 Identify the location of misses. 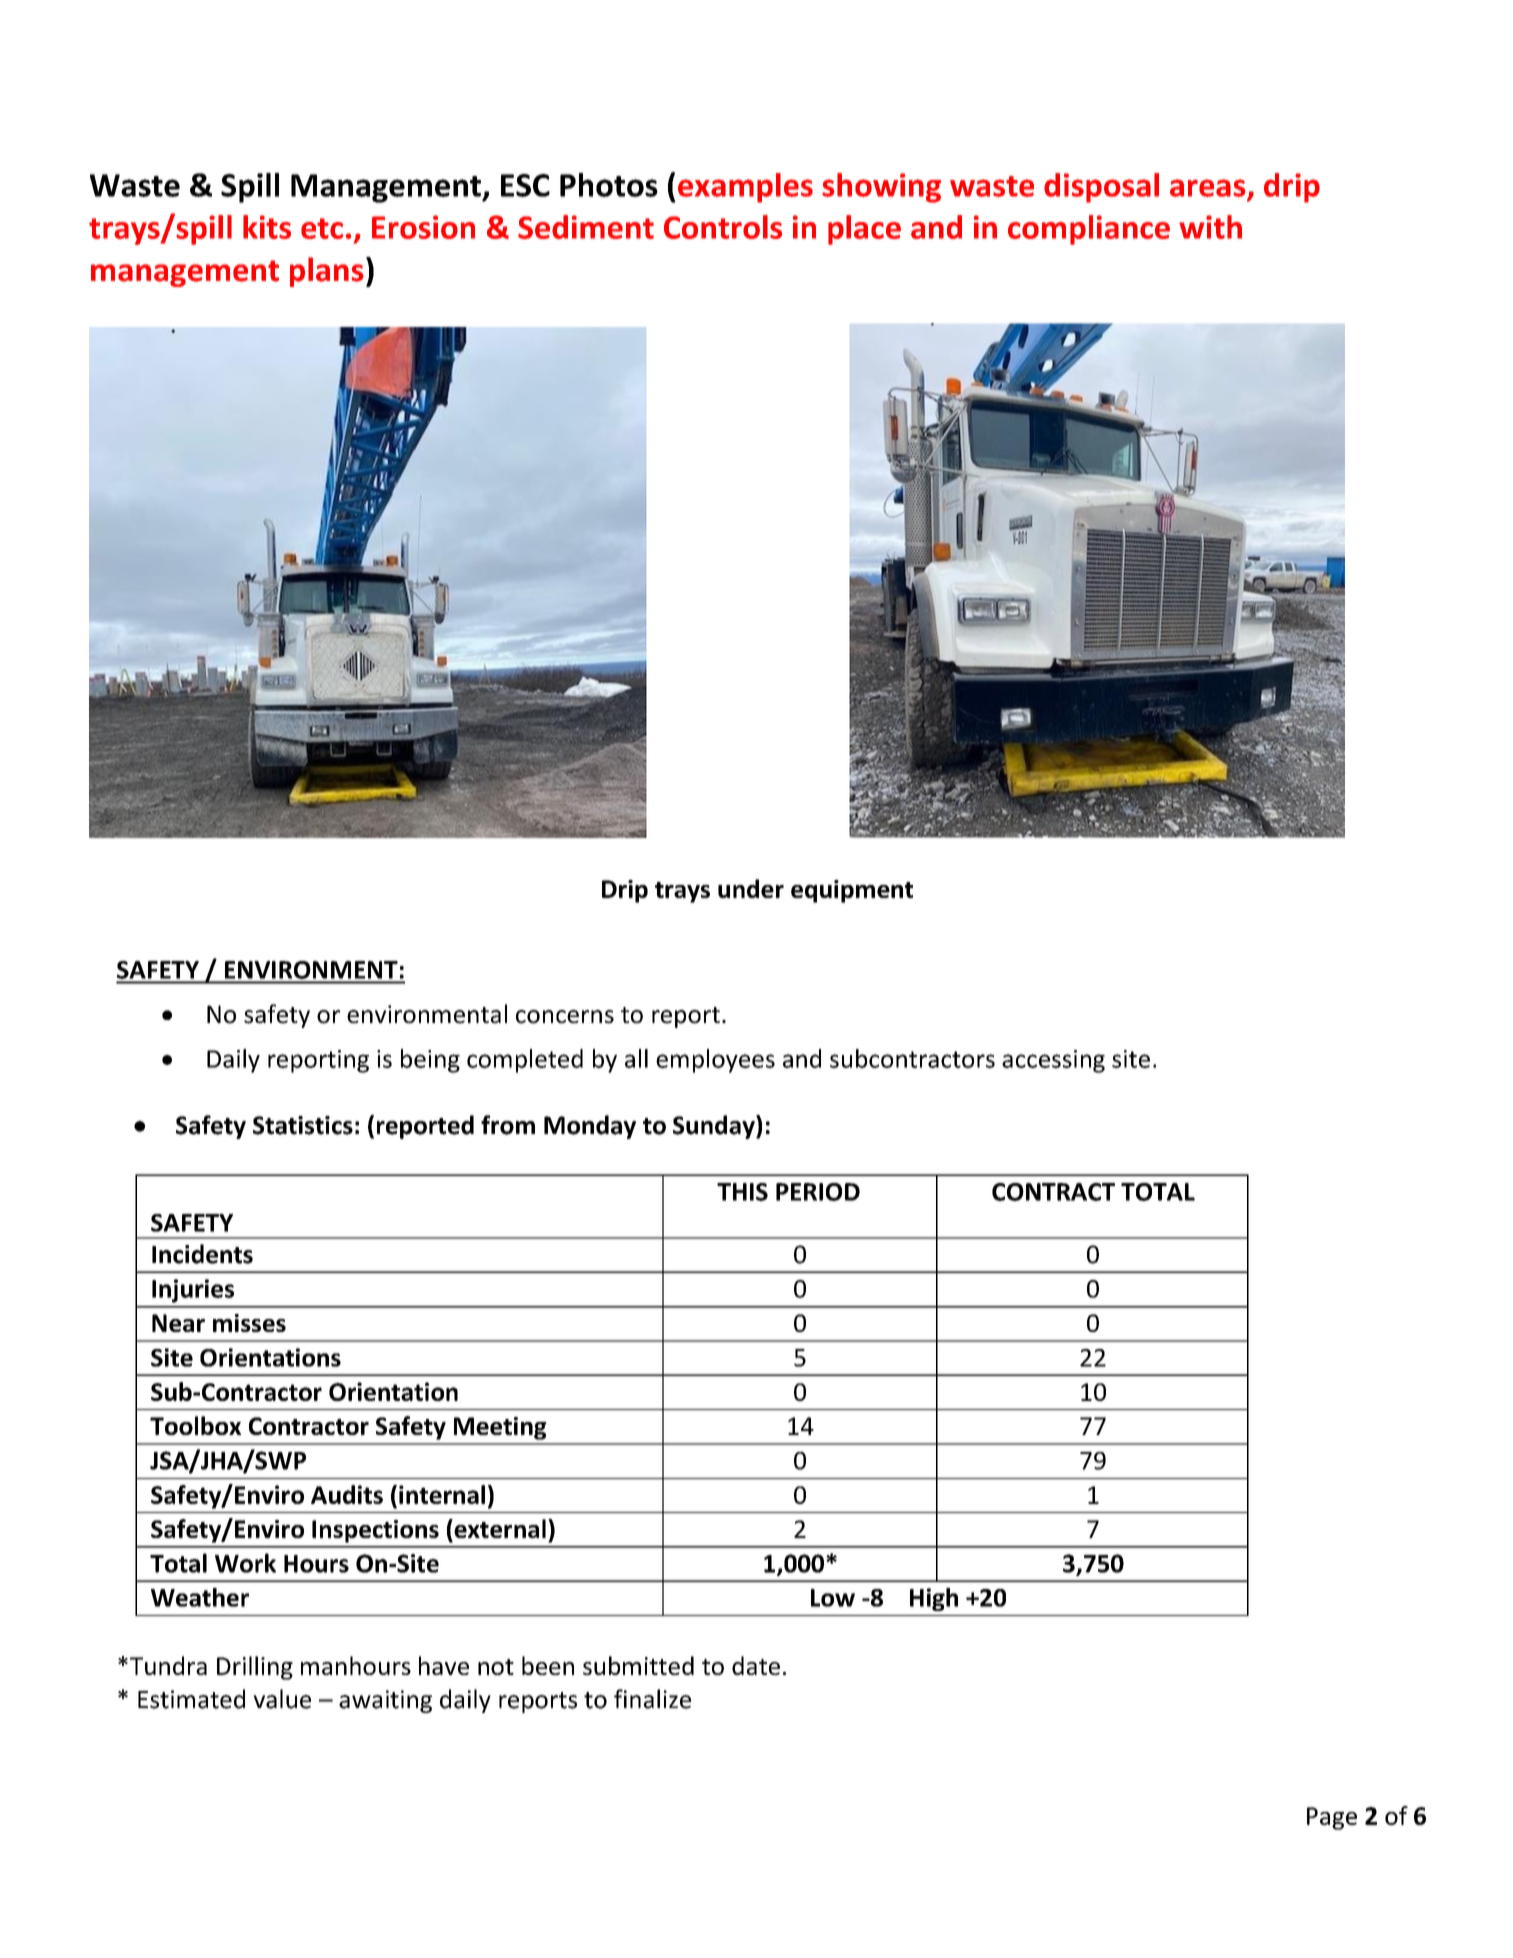
(249, 1323).
